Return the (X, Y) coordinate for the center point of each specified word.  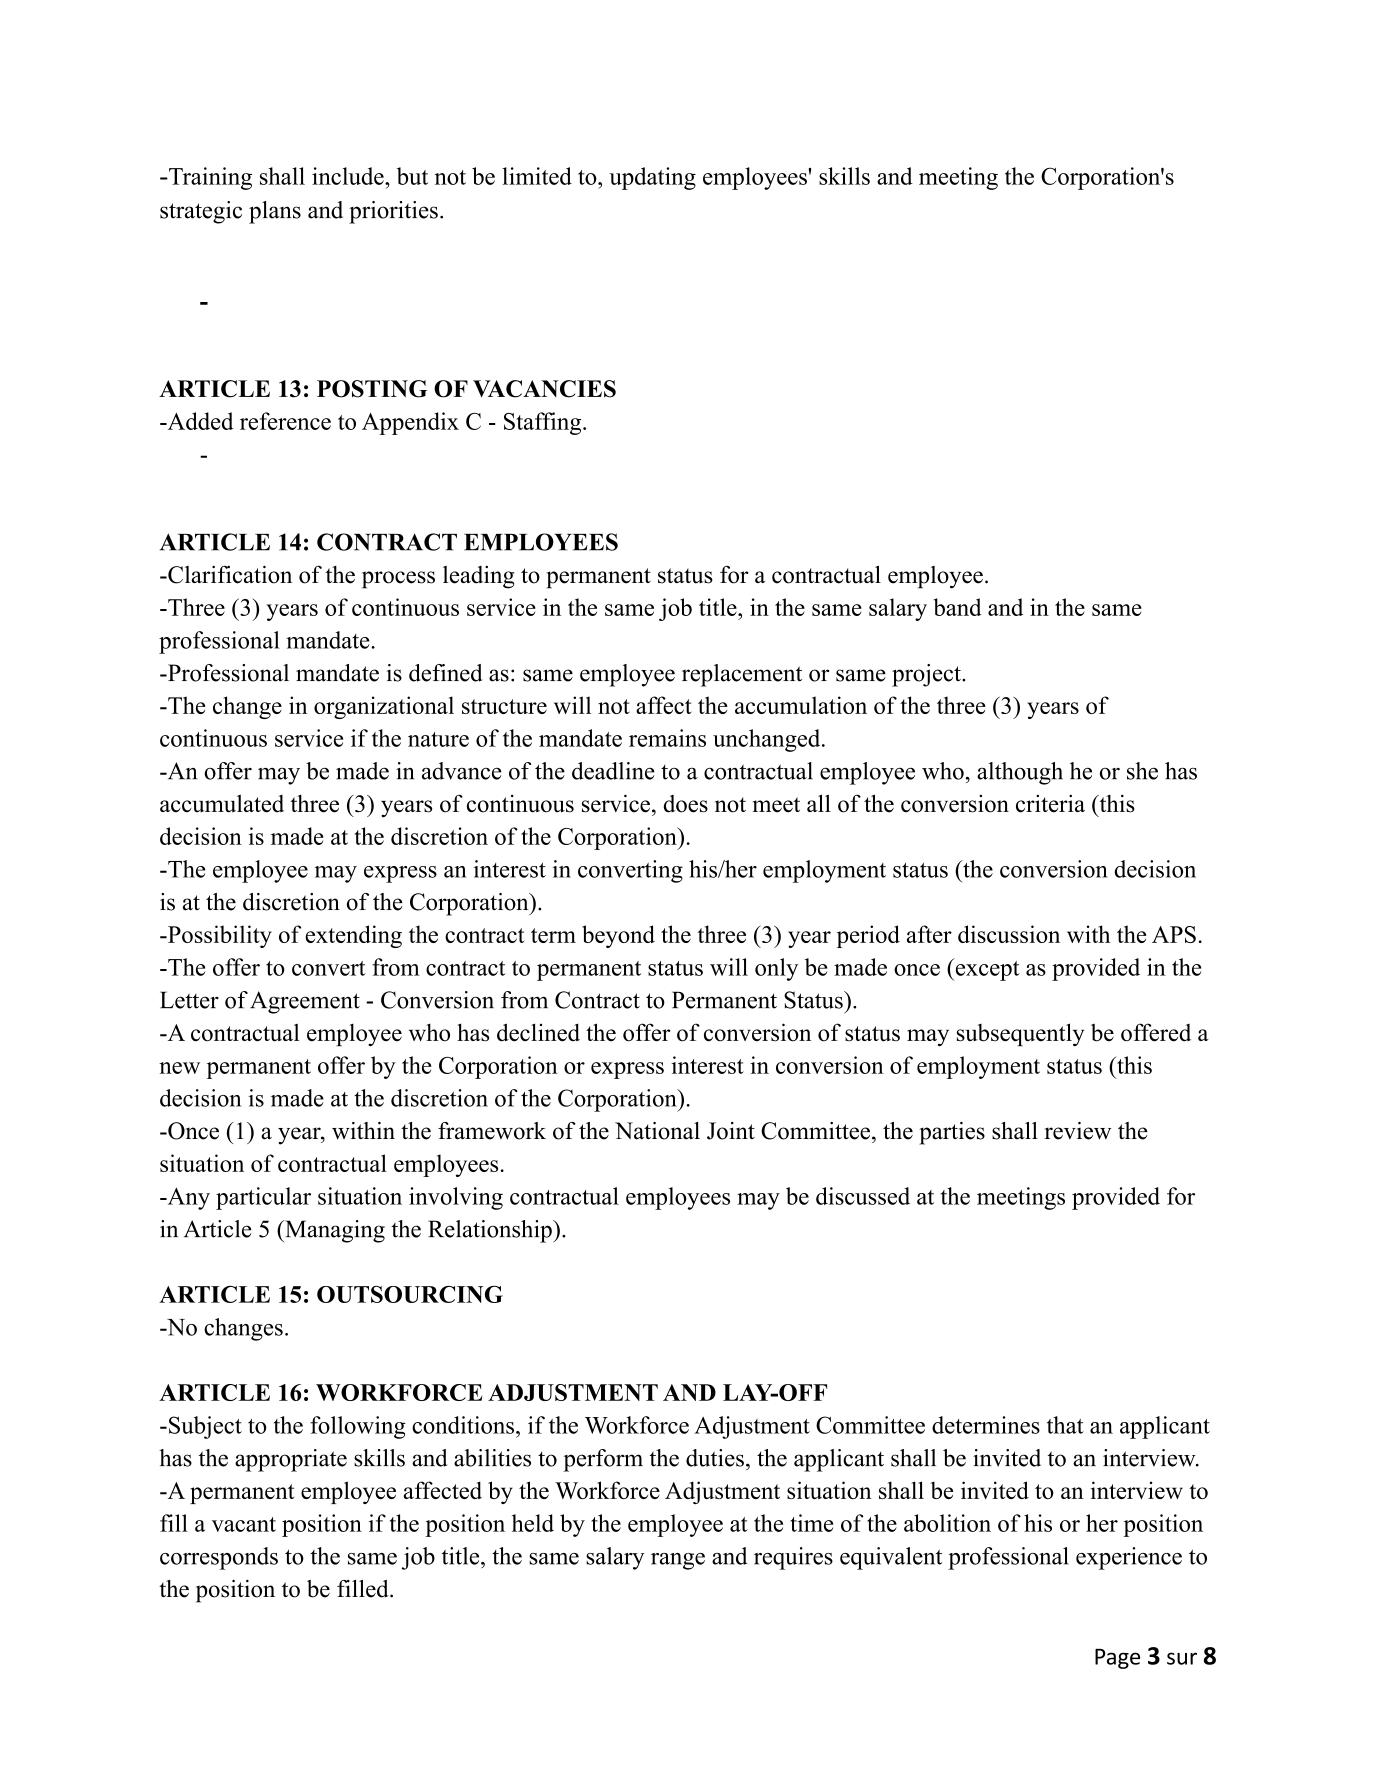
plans (275, 212)
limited (537, 176)
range (678, 1561)
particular (263, 1198)
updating (652, 178)
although (1020, 773)
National (657, 1131)
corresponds (219, 1558)
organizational (384, 707)
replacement (742, 675)
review (1078, 1131)
